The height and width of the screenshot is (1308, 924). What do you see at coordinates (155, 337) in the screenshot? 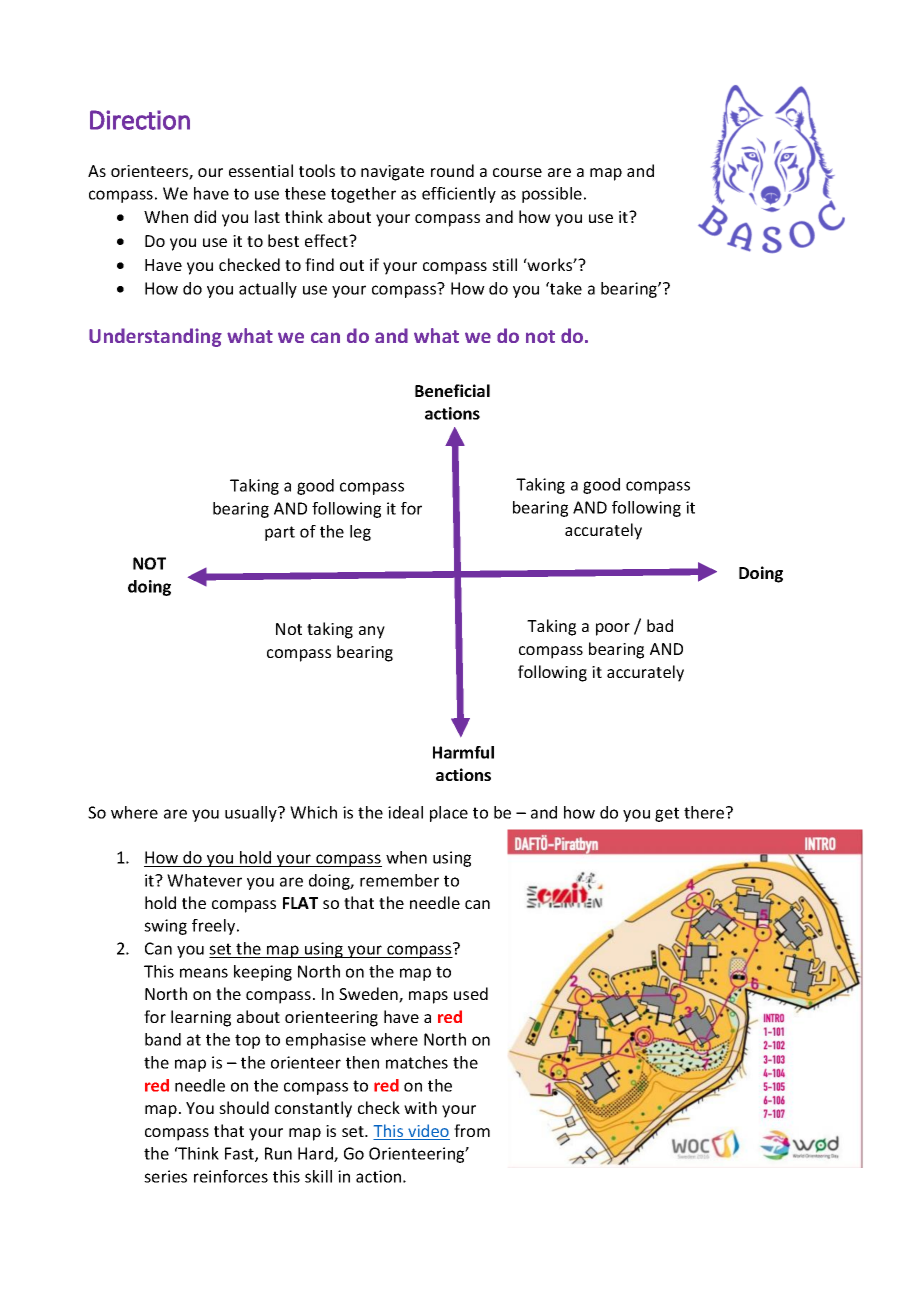
I see `Understanding` at bounding box center [155, 337].
